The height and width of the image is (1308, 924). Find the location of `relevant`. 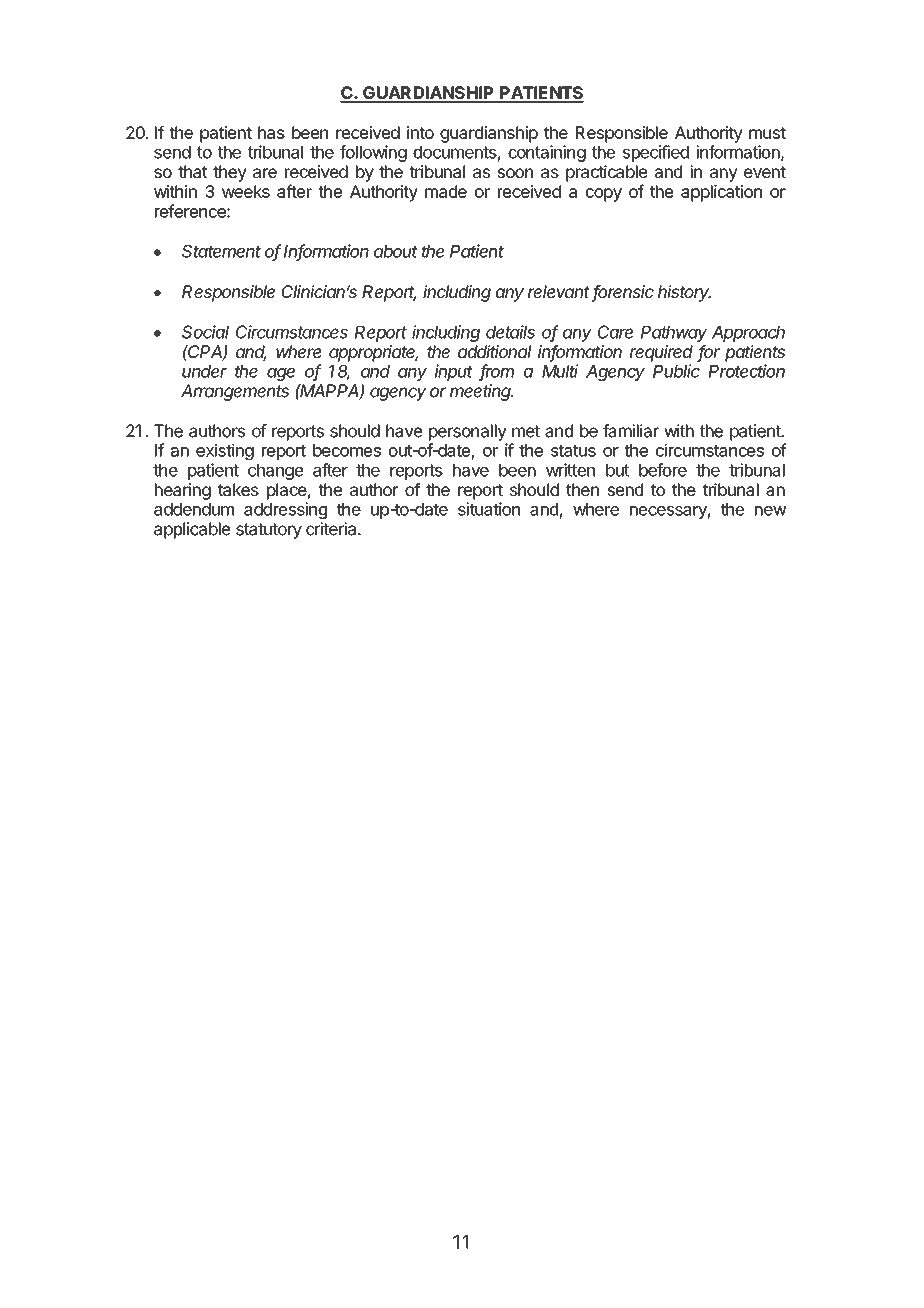

relevant is located at coordinates (559, 291).
